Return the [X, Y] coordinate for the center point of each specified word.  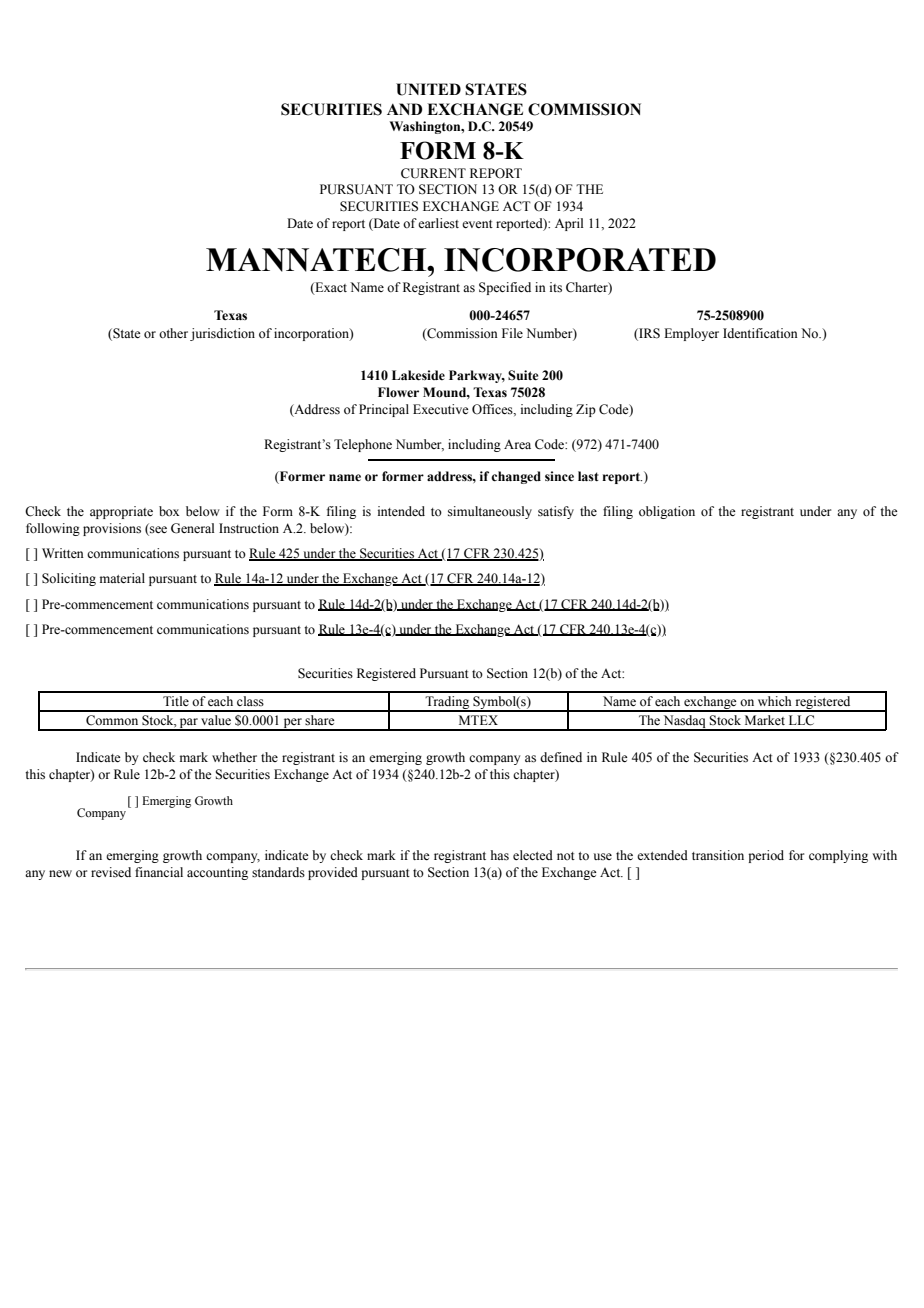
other [173, 333]
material [122, 578]
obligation [667, 512]
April [569, 224]
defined [561, 757]
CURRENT [433, 173]
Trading [448, 704]
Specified [505, 288]
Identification [760, 333]
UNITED [428, 89]
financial [159, 872]
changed [516, 477]
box [169, 511]
